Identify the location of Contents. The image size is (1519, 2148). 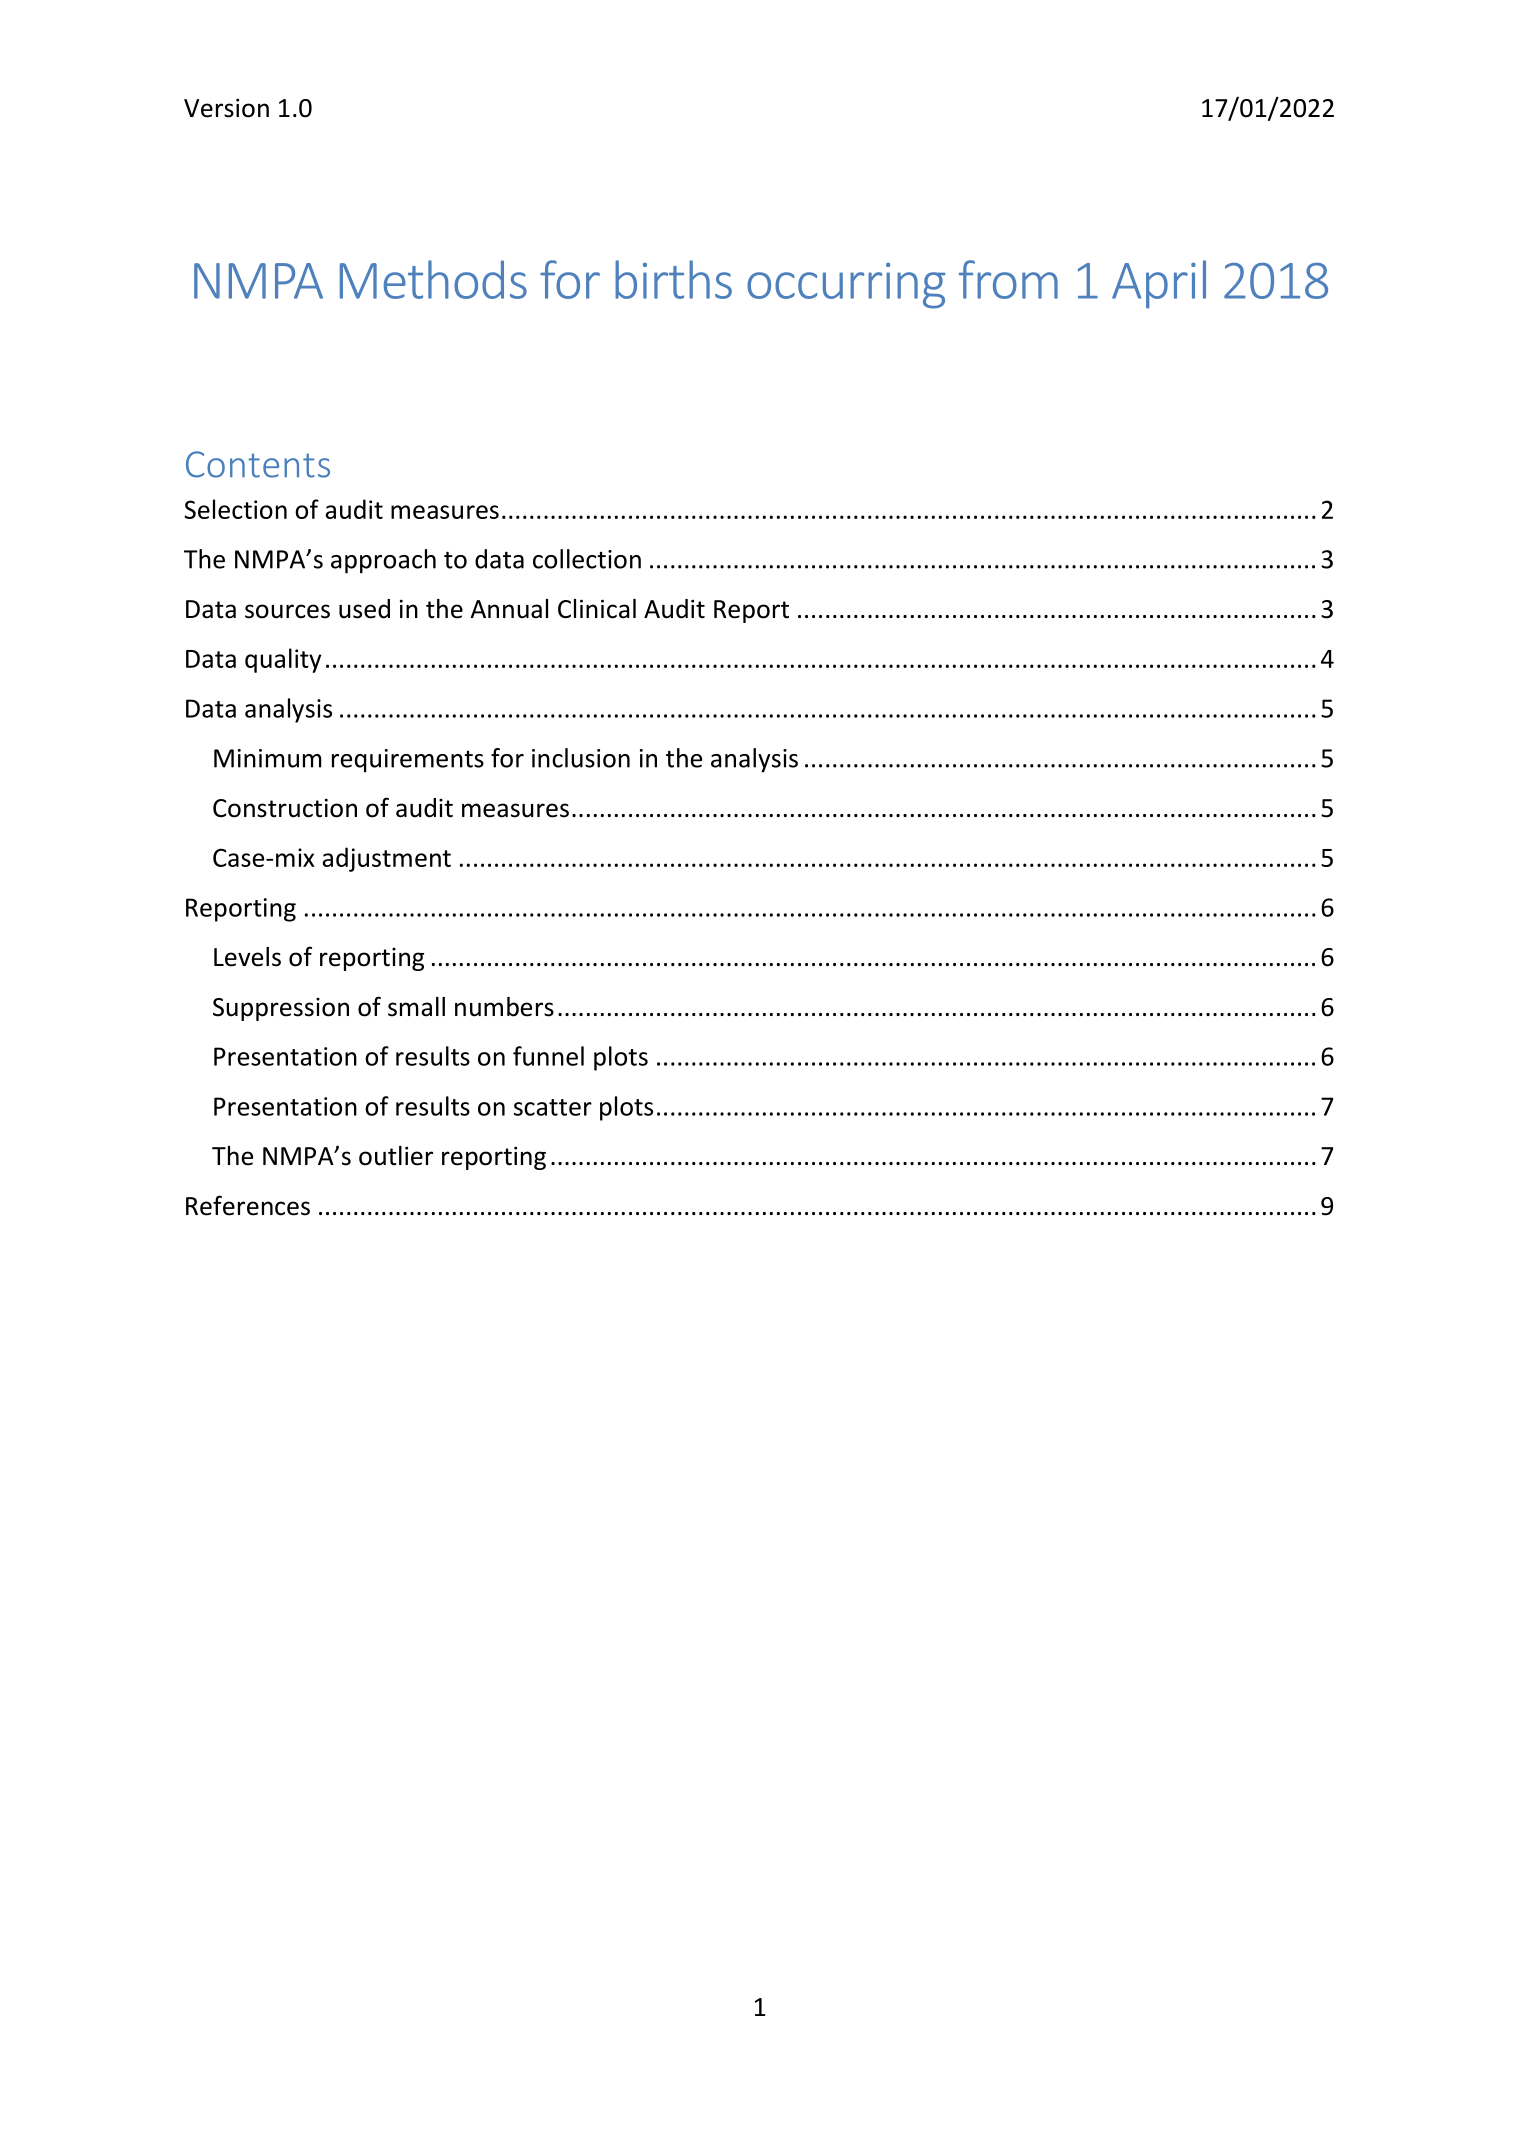
(258, 464).
